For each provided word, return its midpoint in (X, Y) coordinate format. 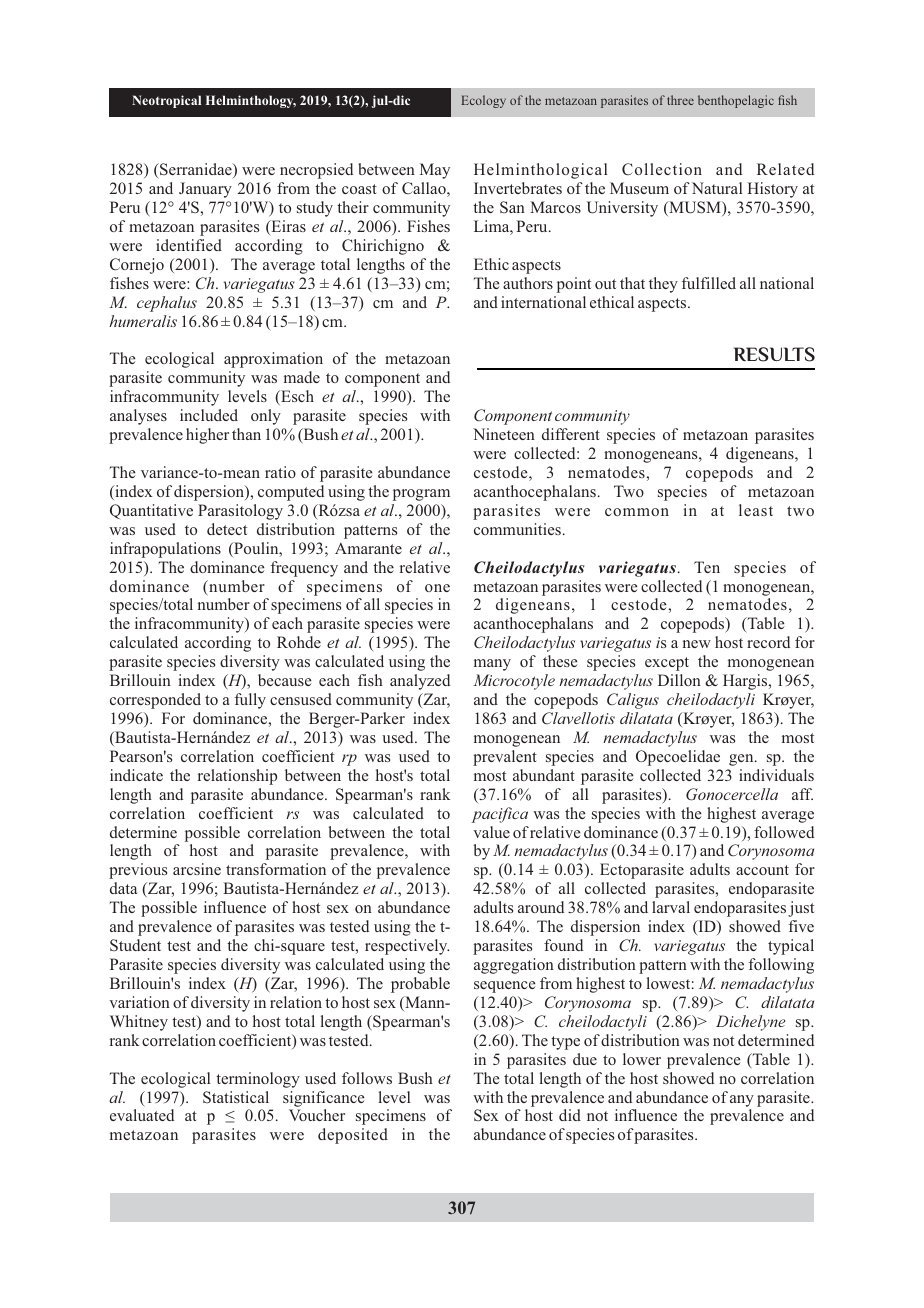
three (680, 100)
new (697, 644)
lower (642, 1059)
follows (367, 1078)
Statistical (236, 1097)
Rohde (299, 642)
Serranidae (196, 170)
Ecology (483, 101)
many (492, 665)
